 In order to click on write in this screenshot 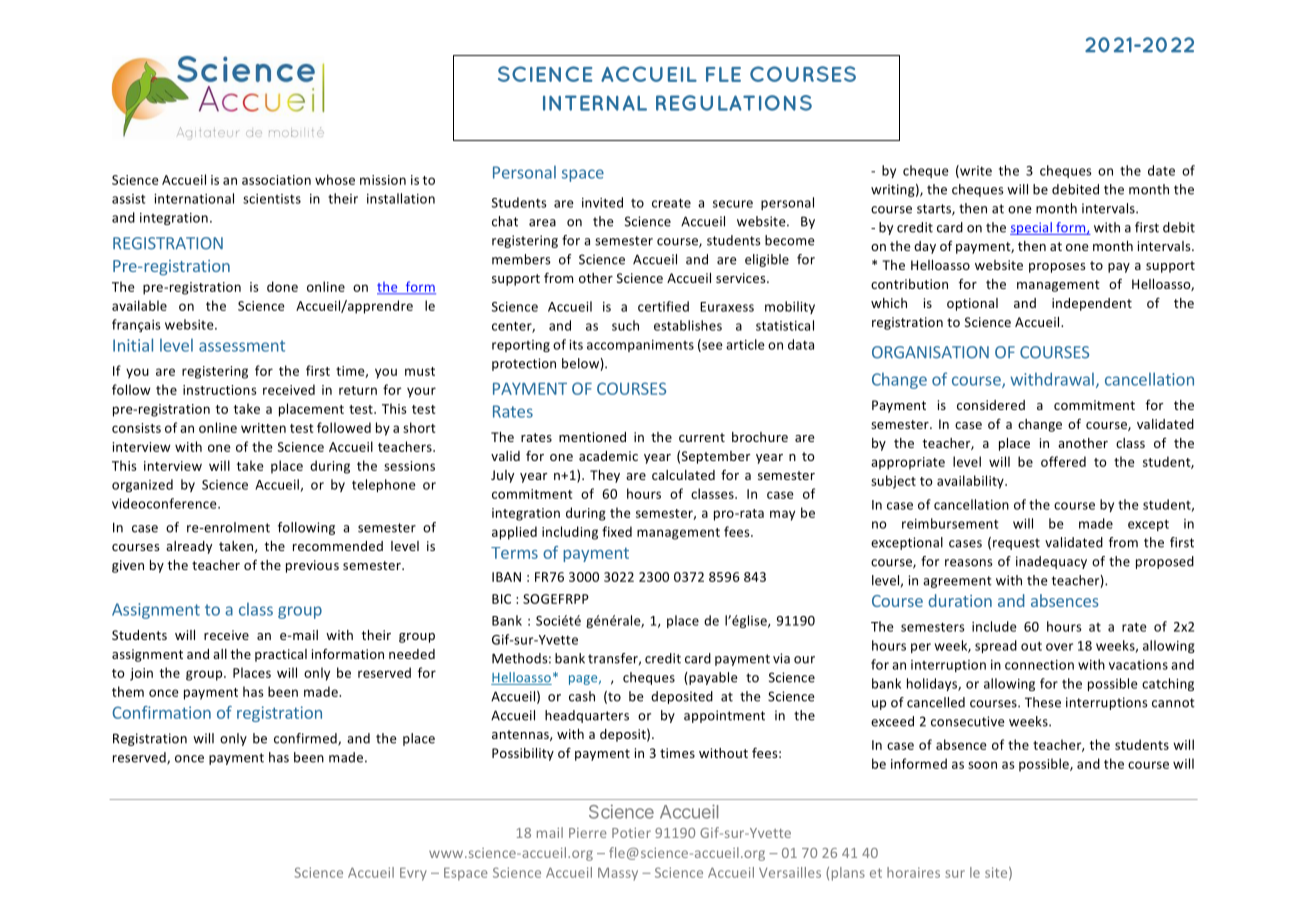, I will do `click(975, 171)`.
